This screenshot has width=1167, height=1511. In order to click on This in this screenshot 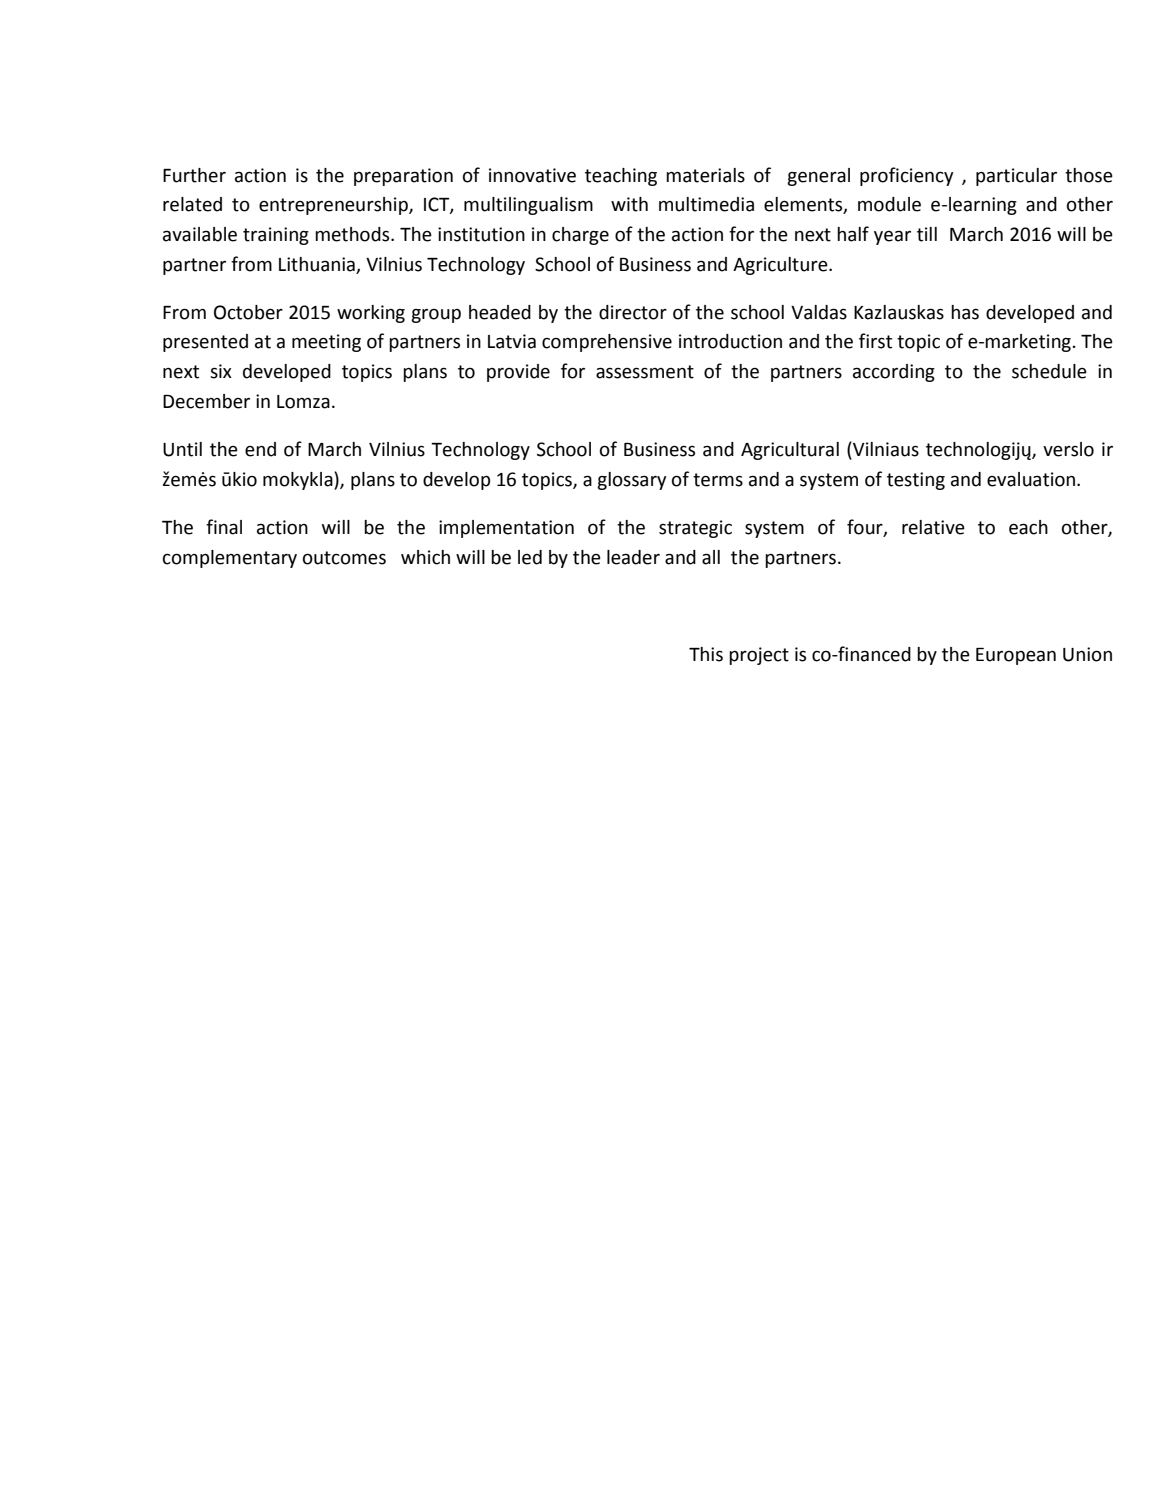, I will do `click(706, 654)`.
